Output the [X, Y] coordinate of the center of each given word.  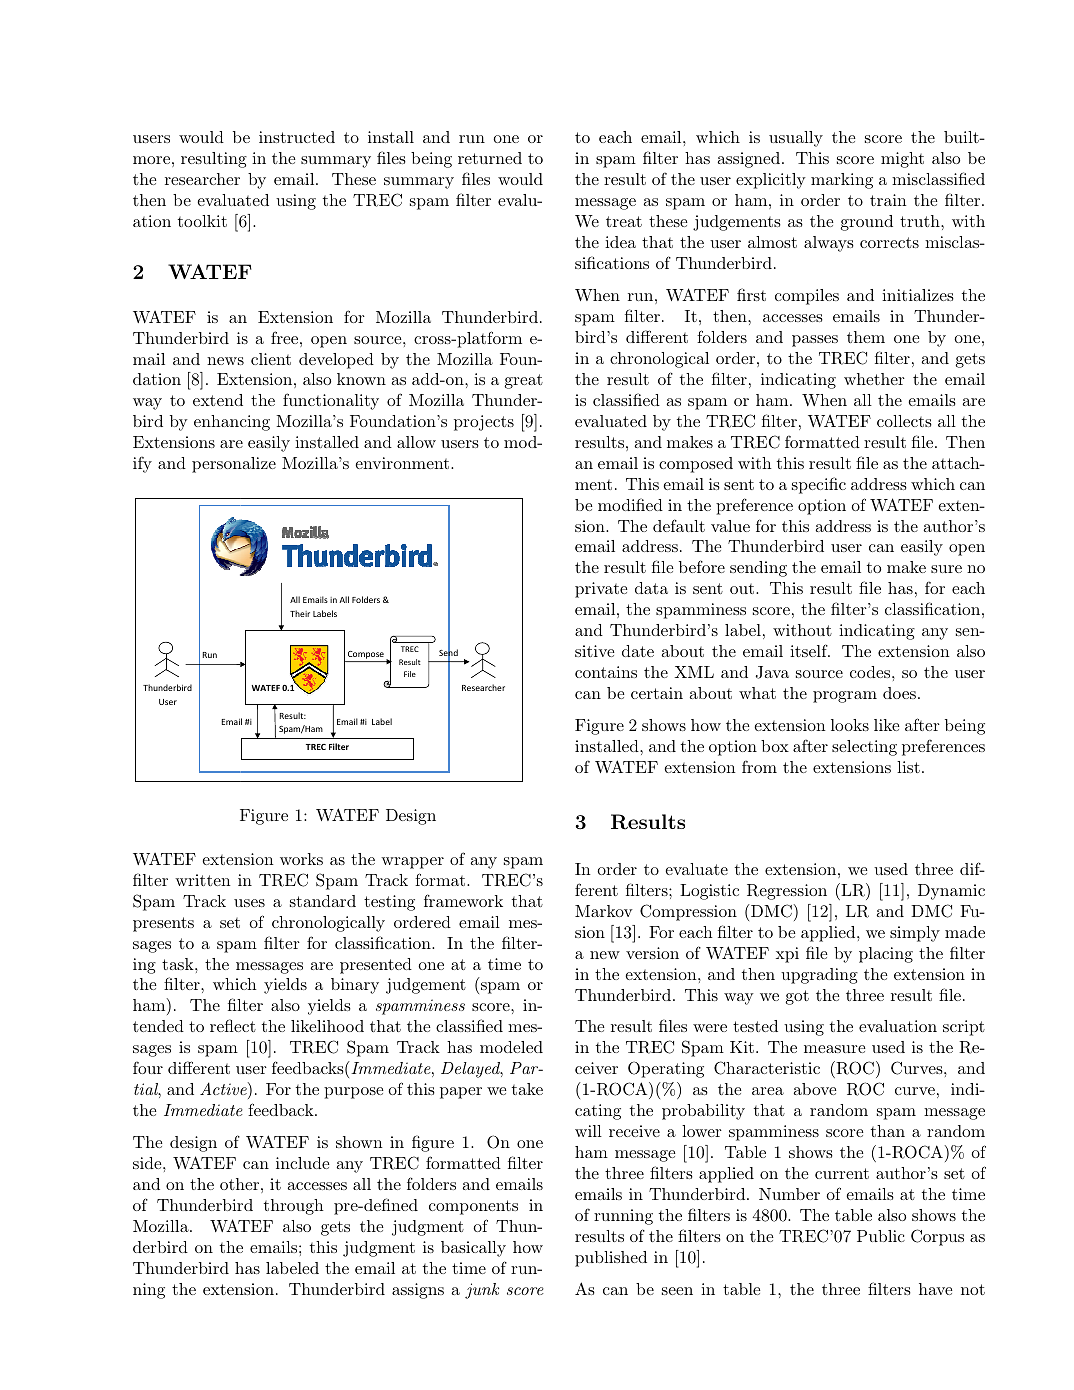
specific [819, 485]
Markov [604, 911]
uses [249, 903]
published [611, 1259]
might [902, 160]
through [294, 1207]
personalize [234, 465]
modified [630, 504]
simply [915, 934]
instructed [297, 137]
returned [490, 158]
